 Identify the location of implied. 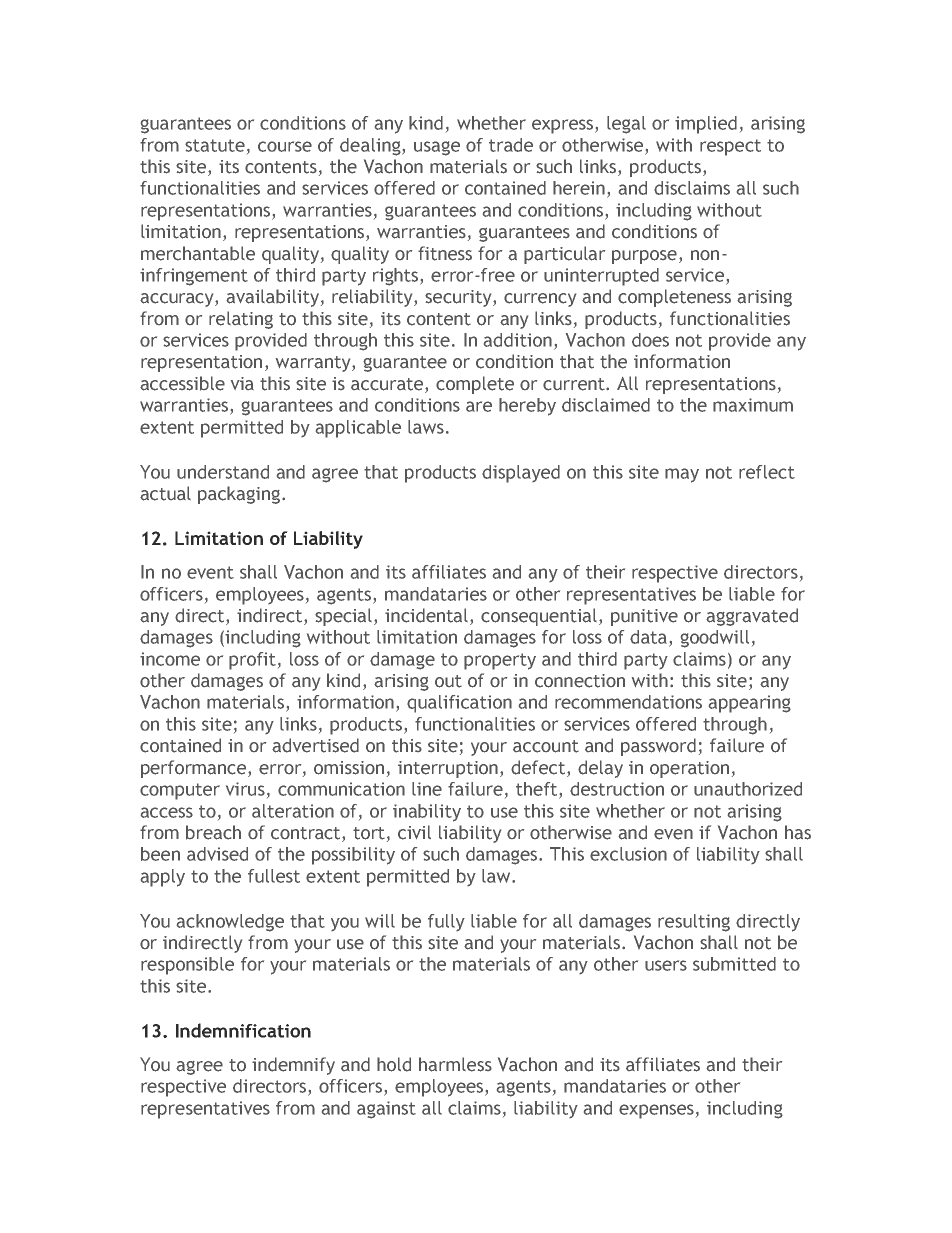
(706, 125).
